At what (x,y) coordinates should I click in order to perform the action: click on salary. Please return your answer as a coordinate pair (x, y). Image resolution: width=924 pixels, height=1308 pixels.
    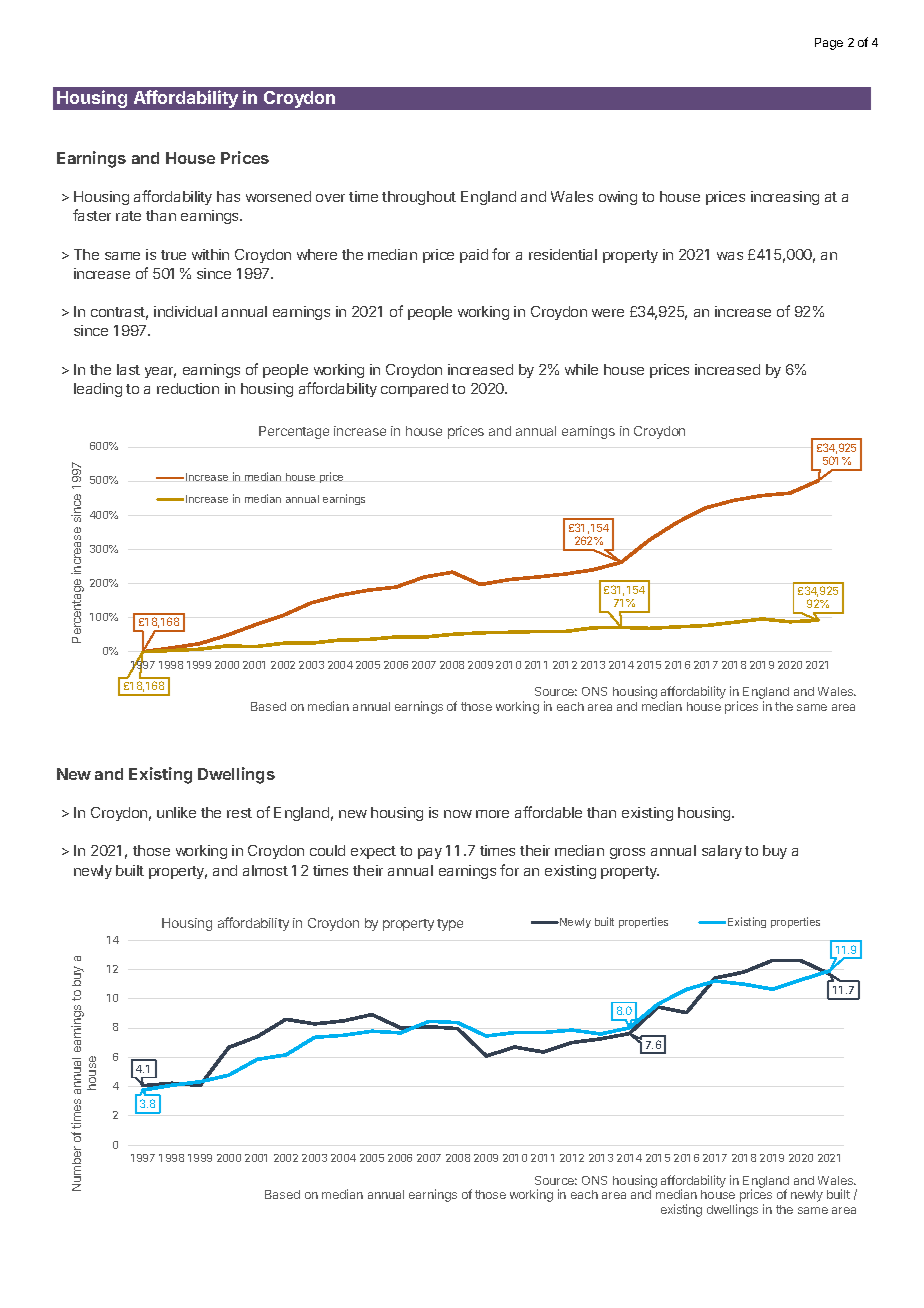
    Looking at the image, I should click on (722, 852).
